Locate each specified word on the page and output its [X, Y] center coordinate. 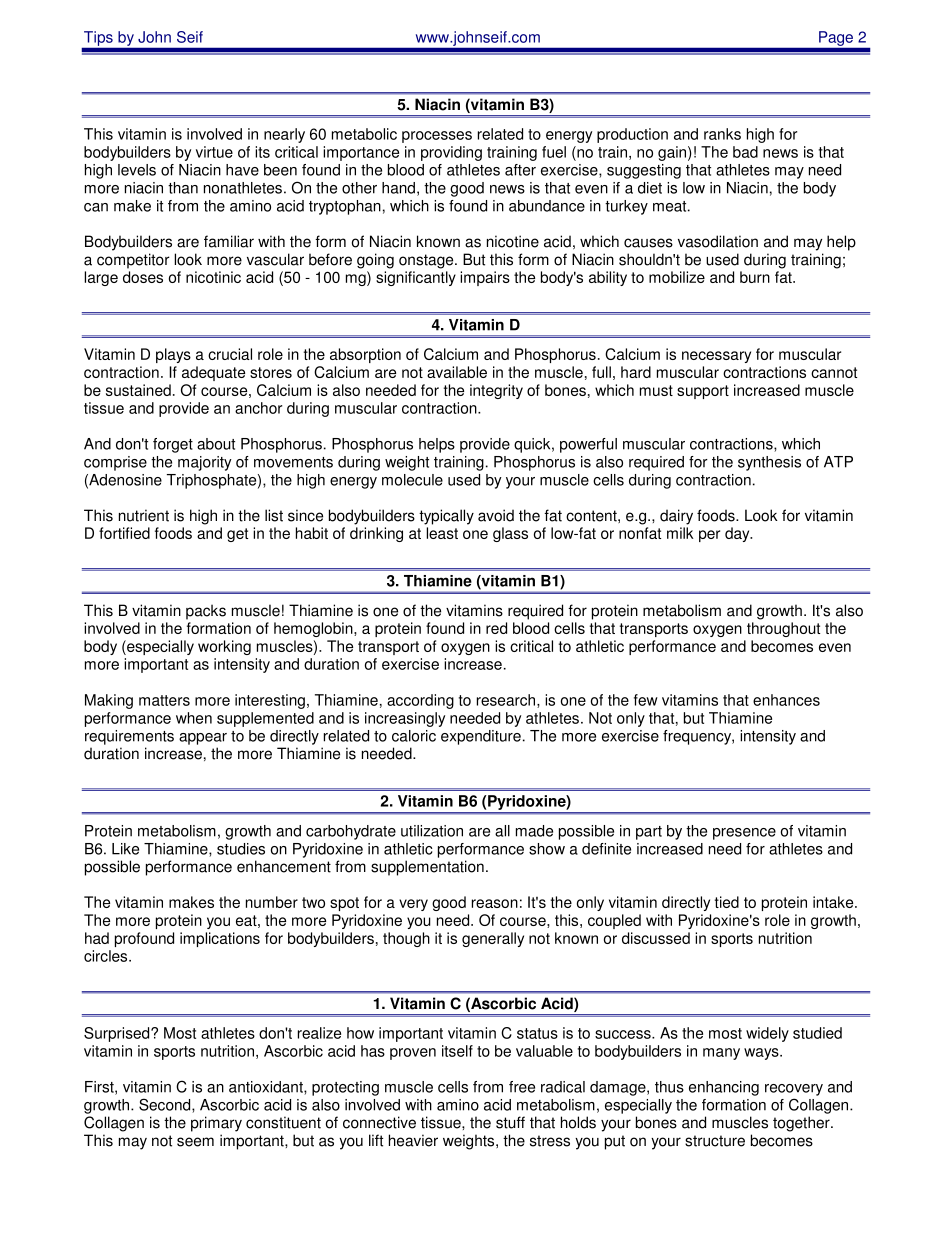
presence [744, 834]
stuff [510, 1122]
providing [451, 153]
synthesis [769, 463]
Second [166, 1105]
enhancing [724, 1088]
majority [205, 463]
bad [745, 152]
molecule [412, 480]
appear [203, 739]
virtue [214, 152]
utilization [432, 831]
